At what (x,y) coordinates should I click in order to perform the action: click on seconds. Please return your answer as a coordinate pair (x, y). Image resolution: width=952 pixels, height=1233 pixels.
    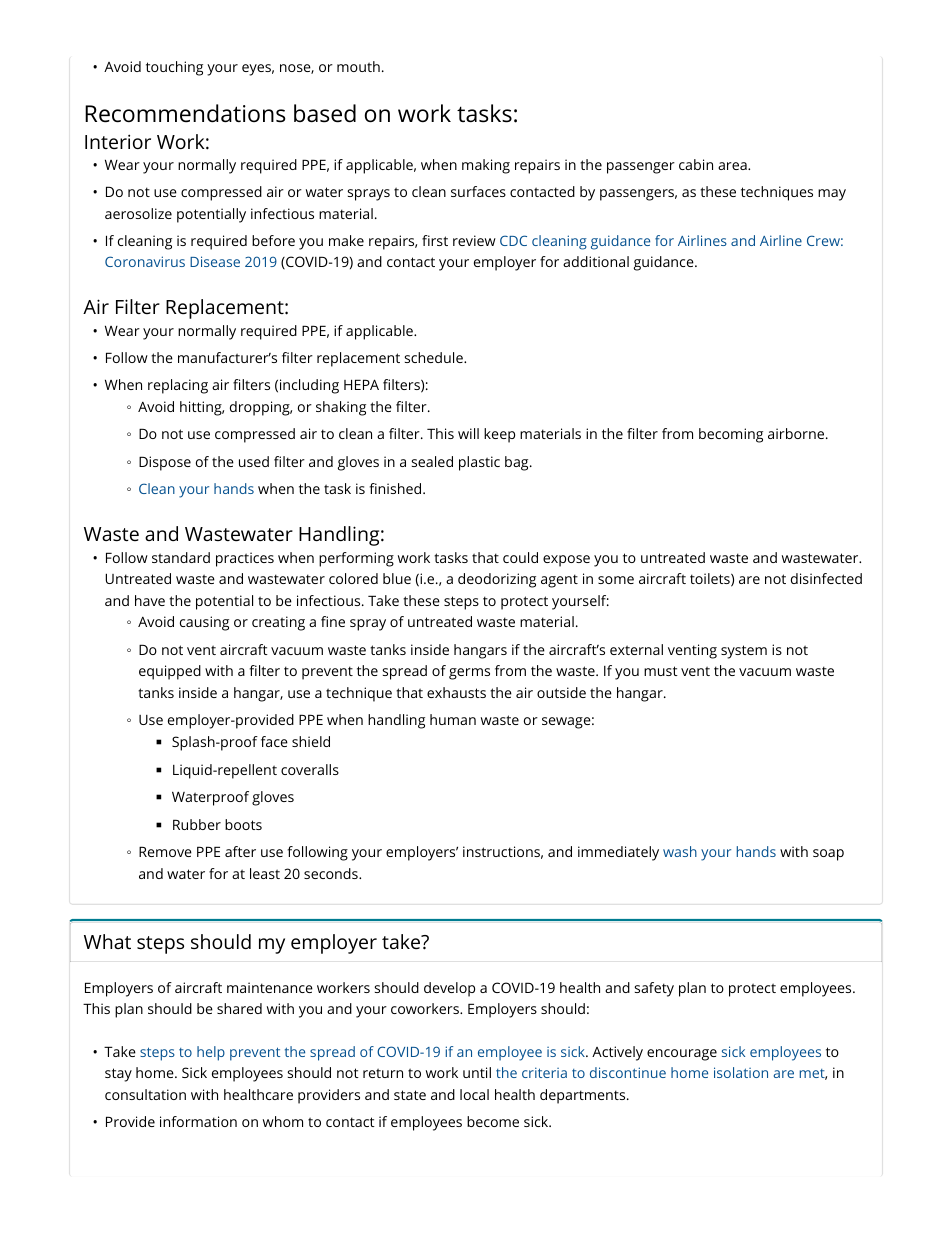
    Looking at the image, I should click on (332, 873).
